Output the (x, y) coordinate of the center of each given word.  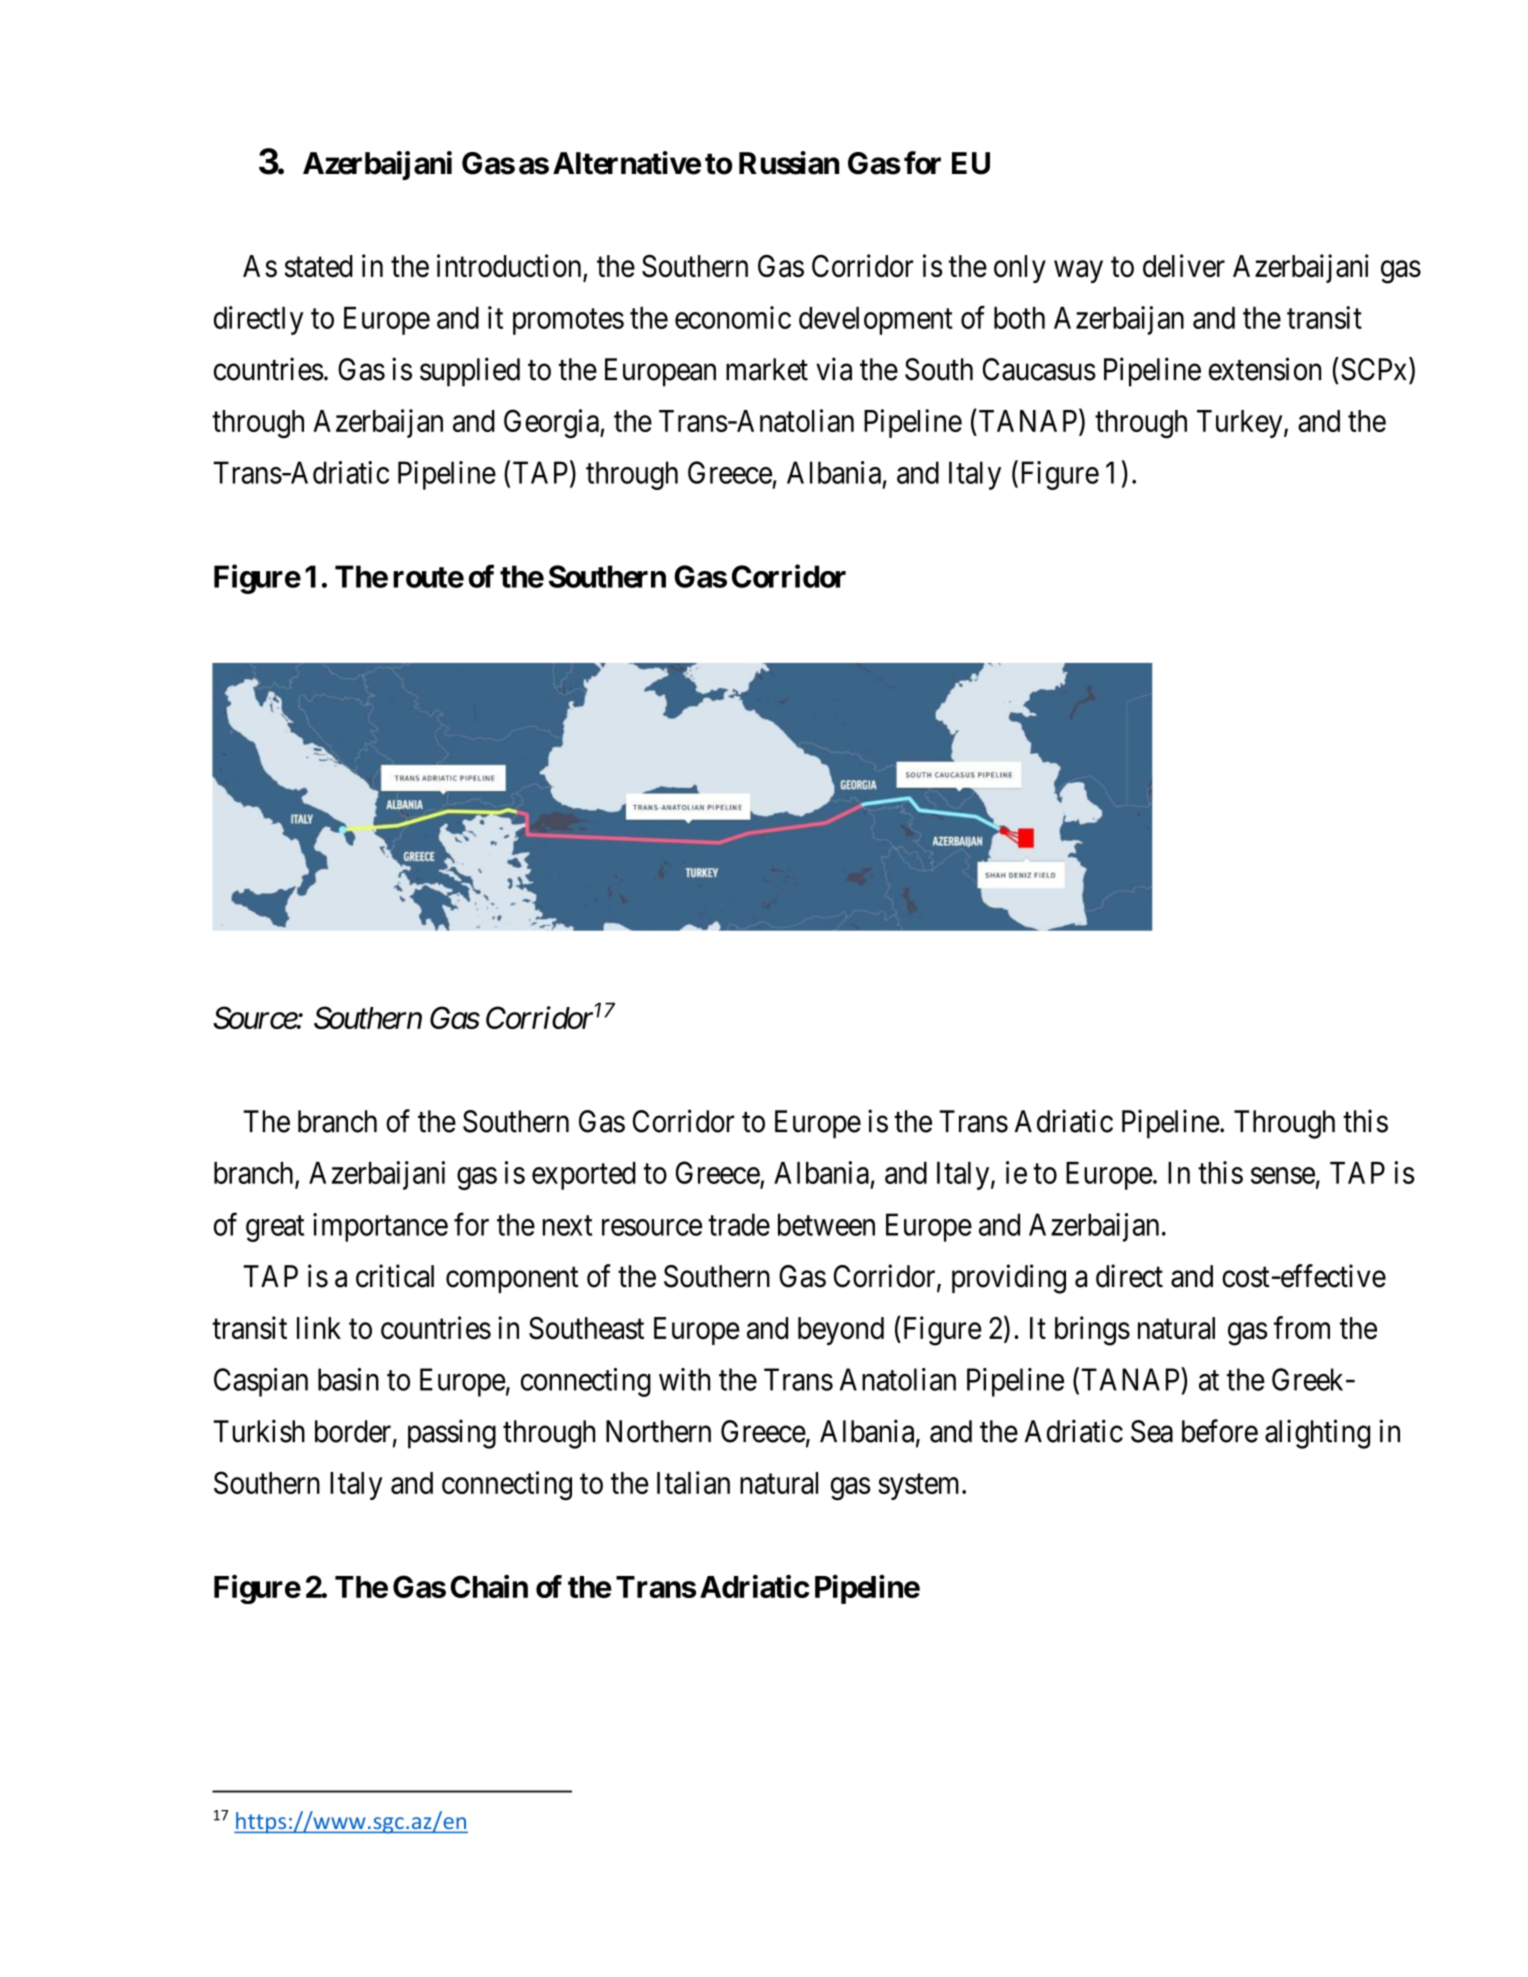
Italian (693, 1482)
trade (739, 1224)
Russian (789, 163)
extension (1265, 369)
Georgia (552, 424)
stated (319, 266)
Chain (489, 1586)
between (826, 1224)
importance (380, 1227)
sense (1283, 1175)
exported (584, 1176)
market (767, 369)
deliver (1184, 266)
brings (1092, 1331)
